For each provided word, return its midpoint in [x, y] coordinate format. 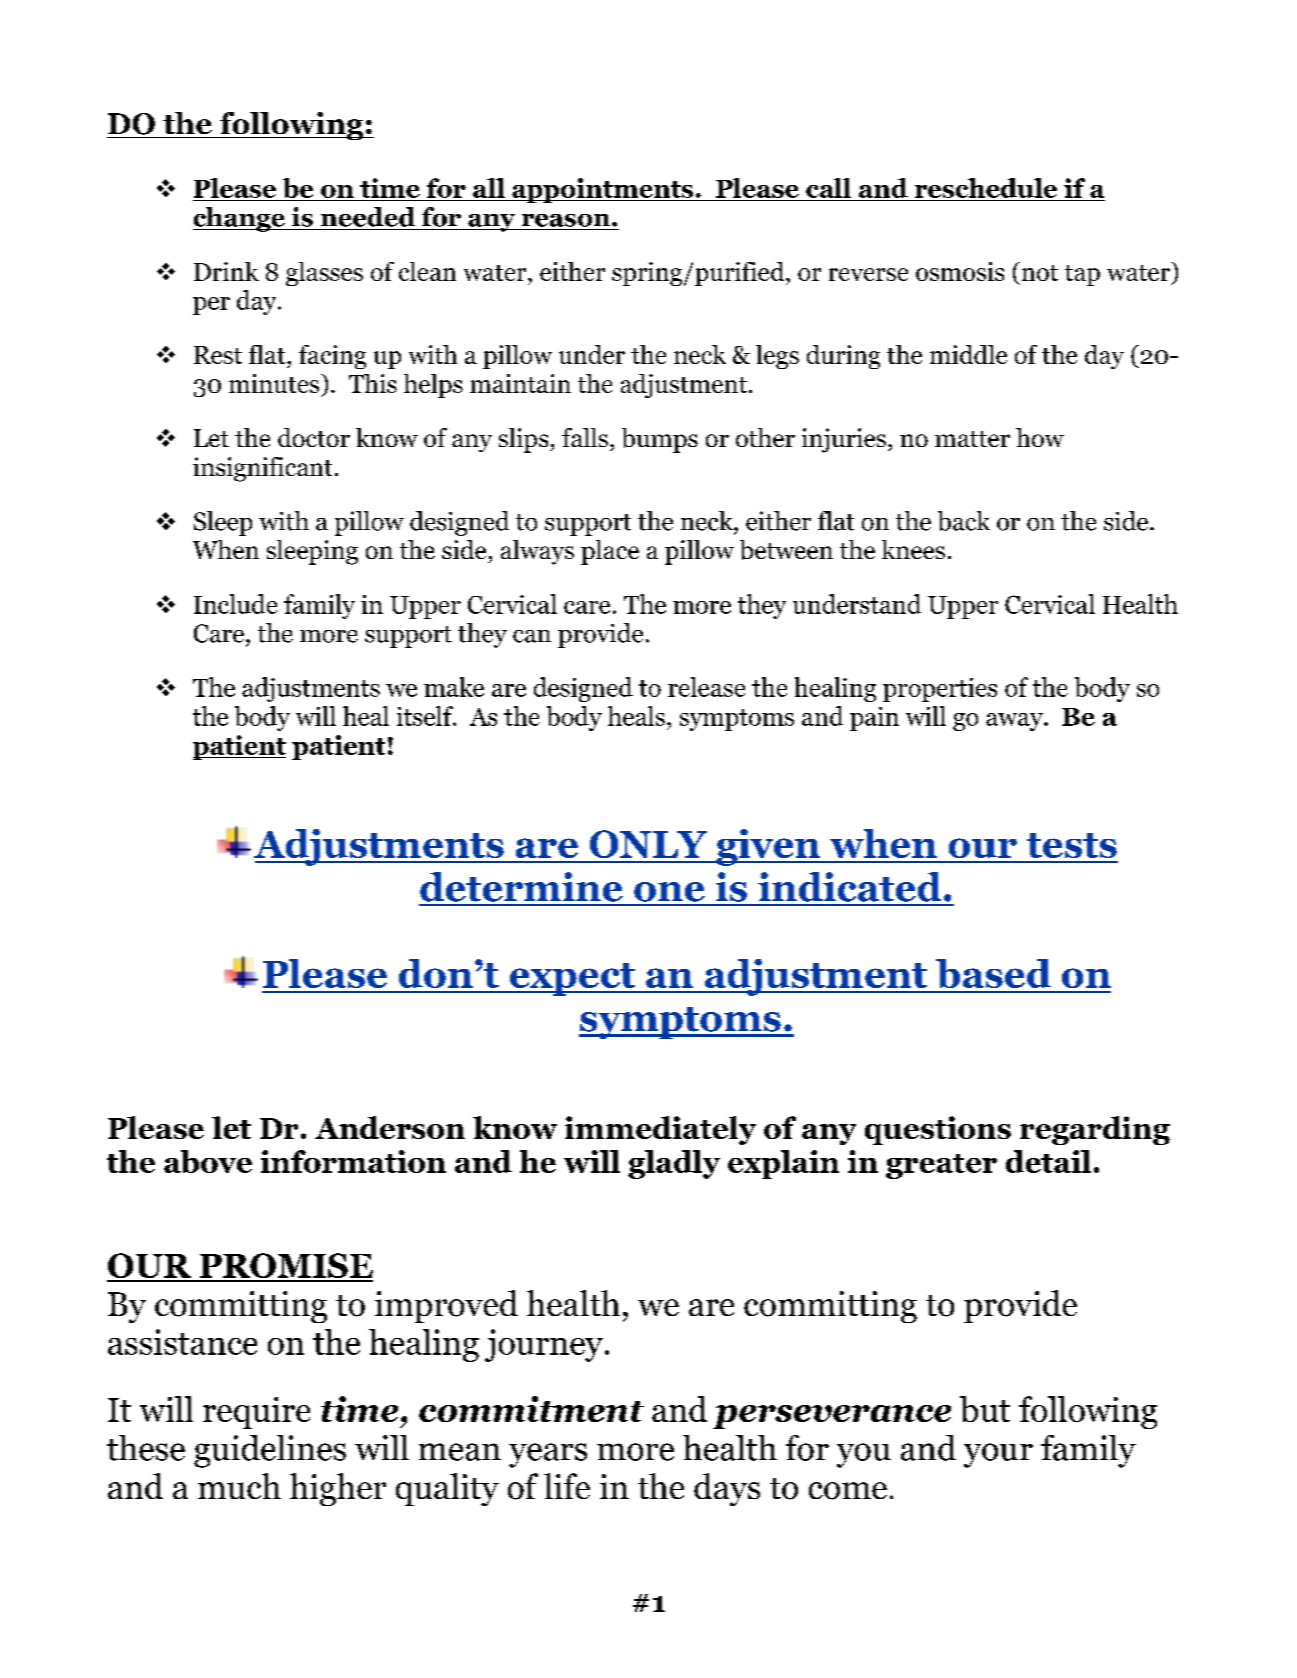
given [768, 847]
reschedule [986, 188]
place [610, 552]
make [454, 687]
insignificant [262, 469]
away [1015, 722]
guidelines [270, 1451]
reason [567, 220]
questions [938, 1130]
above [208, 1161]
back [964, 521]
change [240, 219]
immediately [660, 1130]
